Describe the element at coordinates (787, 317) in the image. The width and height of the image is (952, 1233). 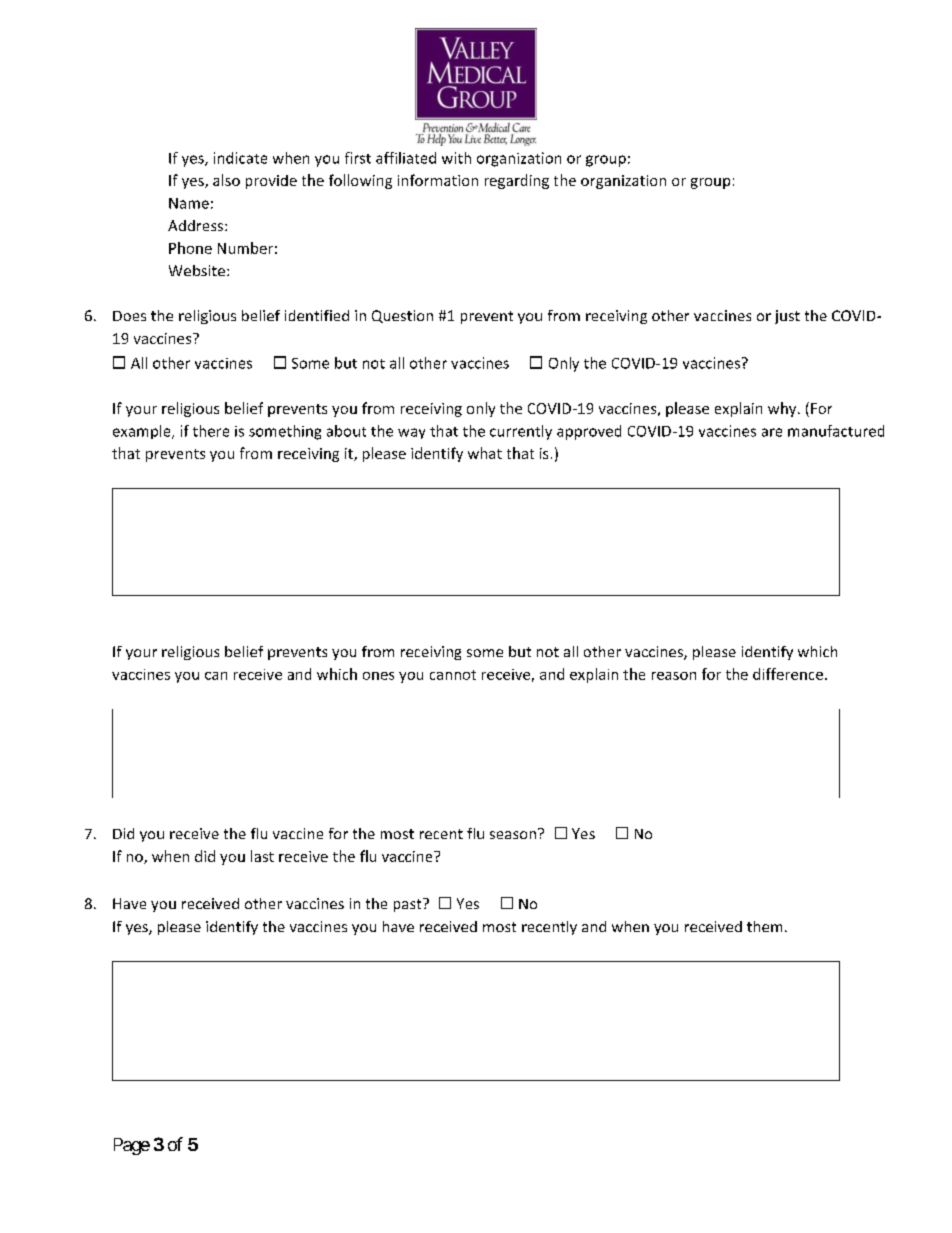
I see `just` at that location.
